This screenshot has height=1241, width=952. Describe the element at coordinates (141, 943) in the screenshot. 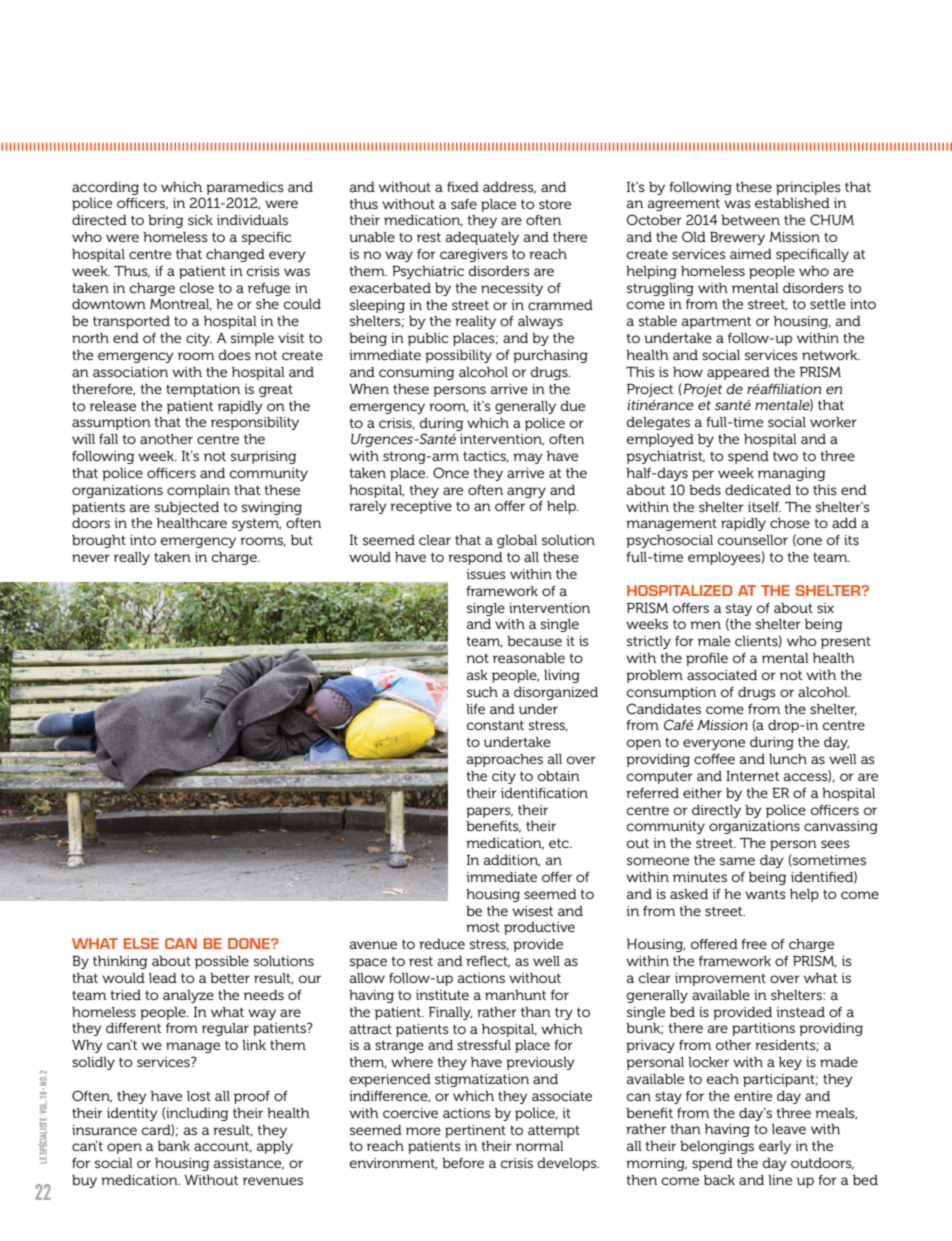

I see `ELSE` at that location.
